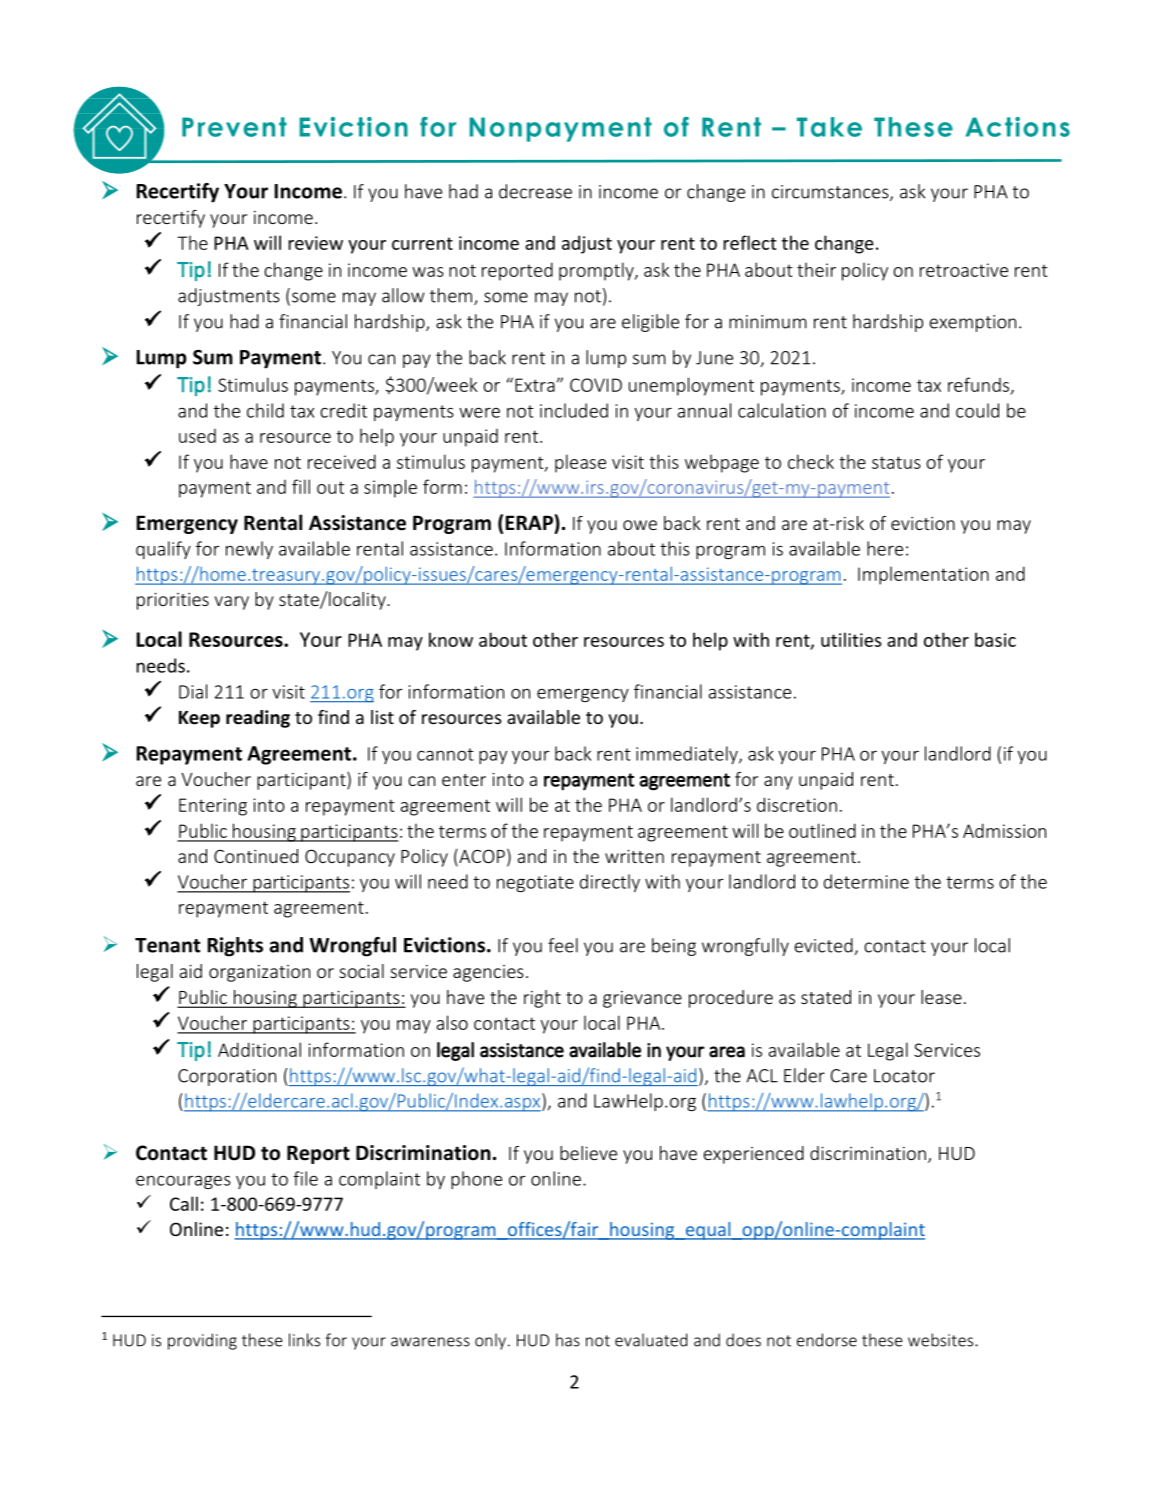  I want to click on believe, so click(588, 1153).
